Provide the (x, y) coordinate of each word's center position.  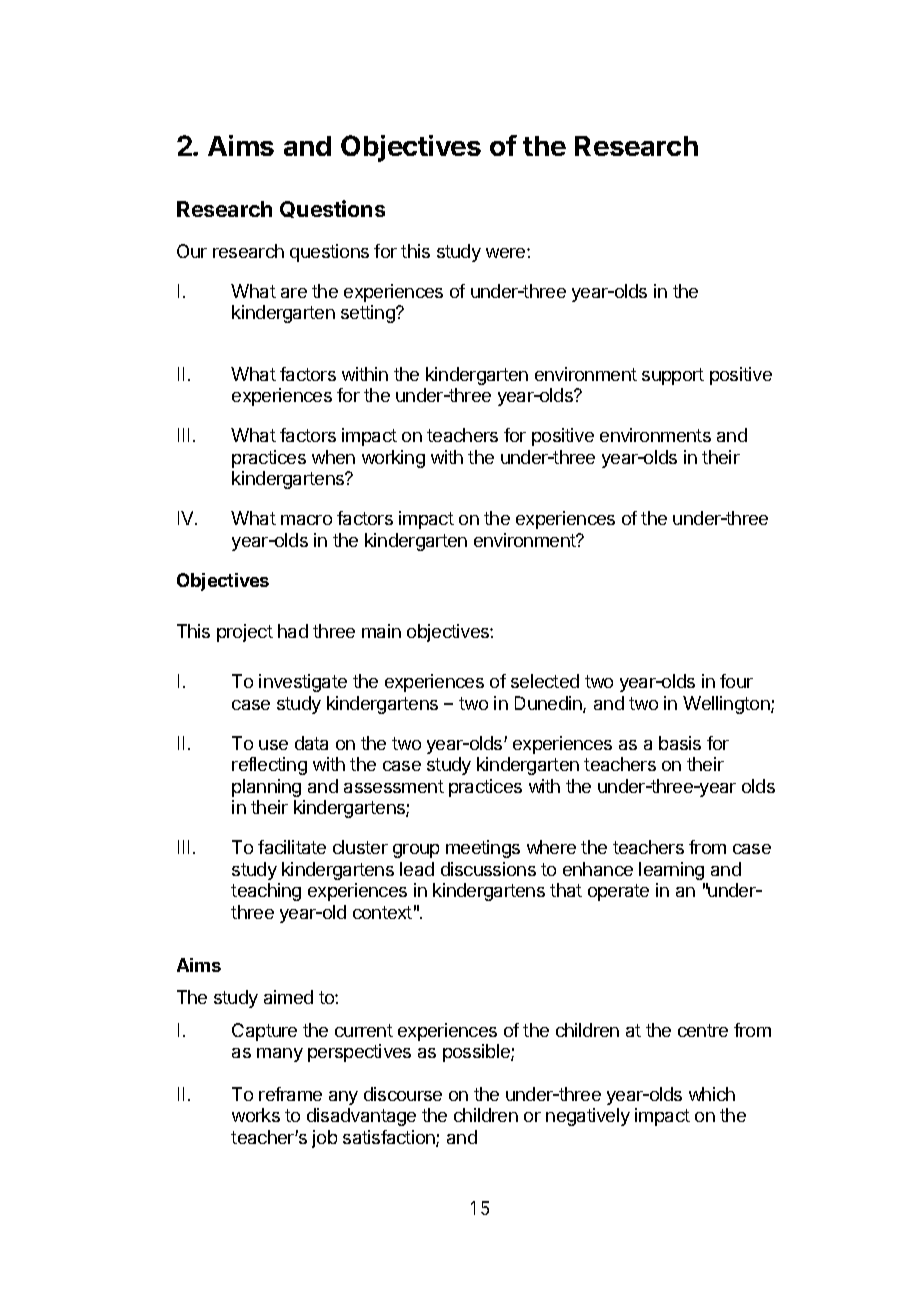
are (294, 293)
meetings (483, 849)
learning (671, 871)
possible (477, 1053)
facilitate (292, 847)
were (507, 253)
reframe (290, 1094)
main (381, 631)
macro (306, 520)
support (673, 376)
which (712, 1094)
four (736, 681)
